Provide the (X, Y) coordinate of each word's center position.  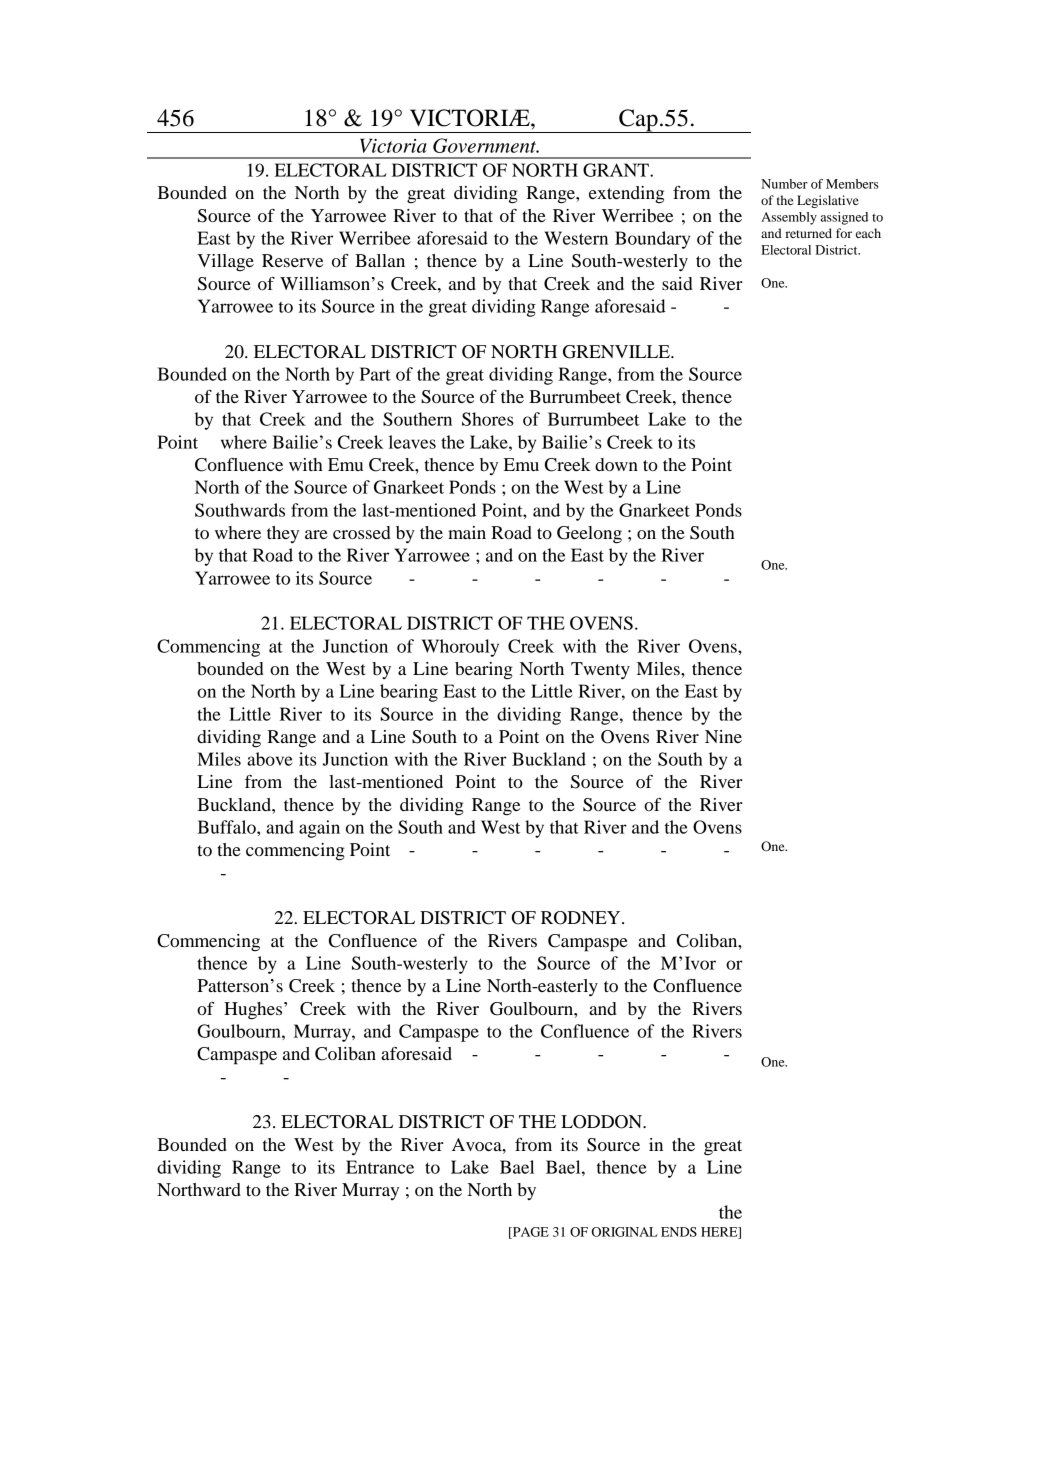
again (319, 829)
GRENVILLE (617, 352)
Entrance (380, 1167)
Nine (723, 736)
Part (375, 374)
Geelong (589, 535)
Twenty (600, 671)
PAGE (530, 1233)
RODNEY (582, 918)
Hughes (254, 1011)
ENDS (679, 1232)
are (316, 534)
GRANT (617, 170)
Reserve (292, 260)
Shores (488, 419)
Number (784, 184)
